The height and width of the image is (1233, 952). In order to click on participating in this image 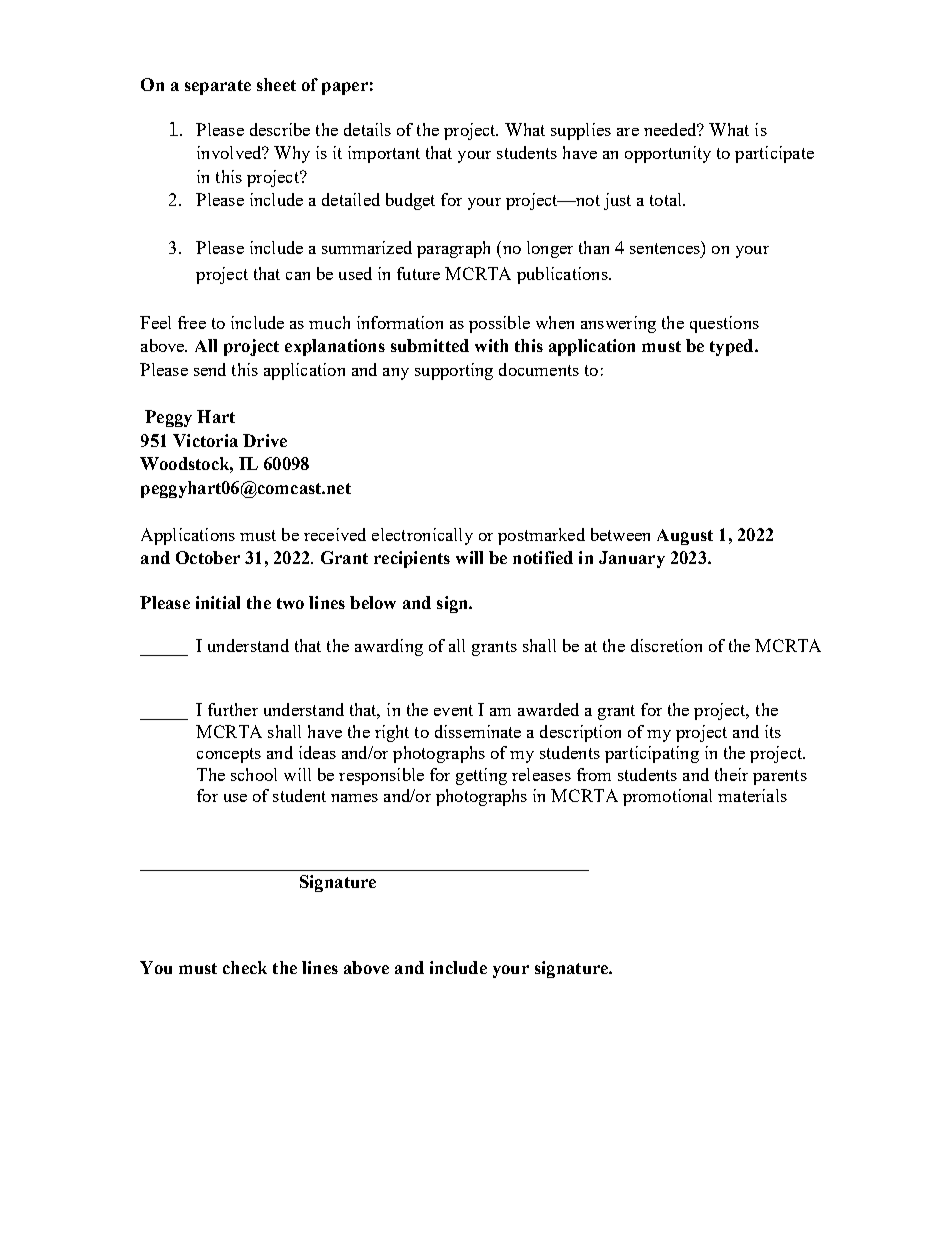, I will do `click(652, 754)`.
